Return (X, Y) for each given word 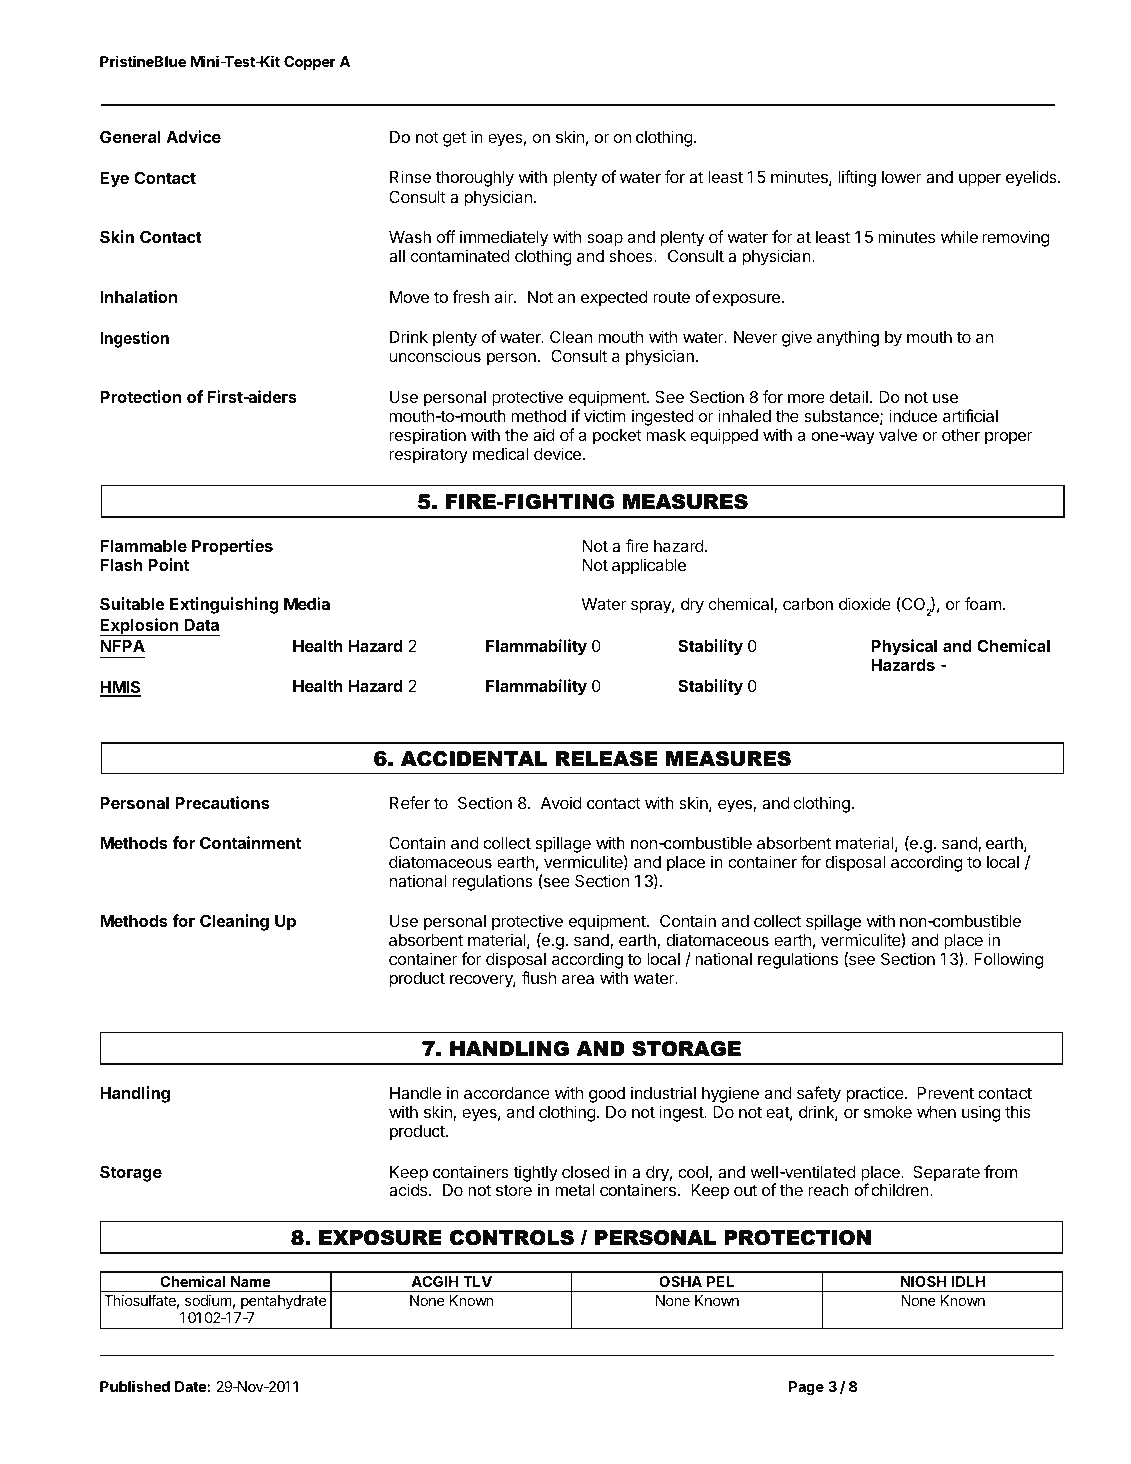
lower (901, 177)
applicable (649, 566)
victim (605, 415)
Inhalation (138, 296)
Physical (904, 647)
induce (913, 415)
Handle (415, 1093)
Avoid (561, 802)
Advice (193, 136)
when (936, 1112)
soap (605, 240)
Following (1008, 960)
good (607, 1095)
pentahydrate (283, 1302)
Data (201, 625)
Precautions (222, 802)
